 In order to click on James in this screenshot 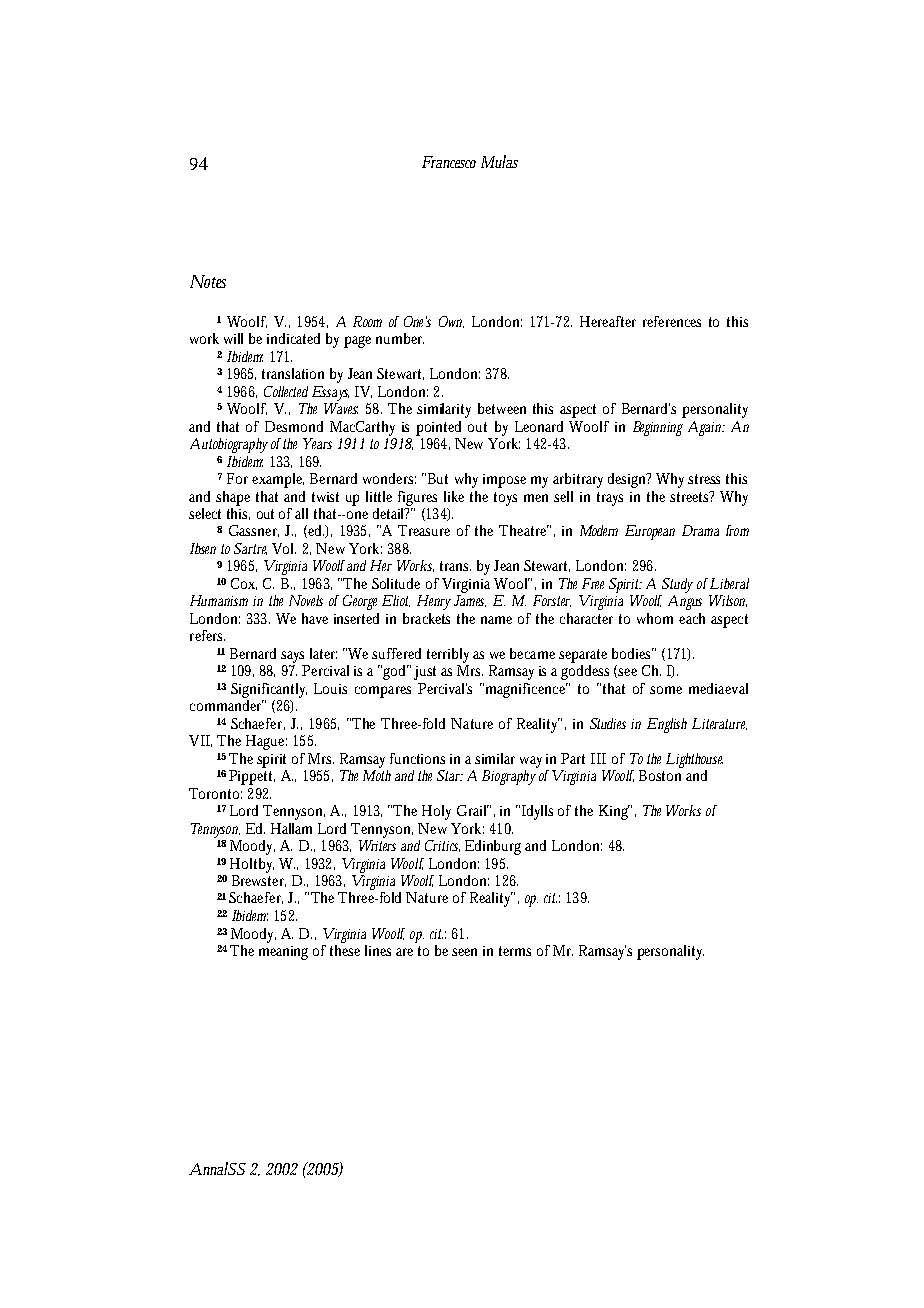, I will do `click(470, 601)`.
